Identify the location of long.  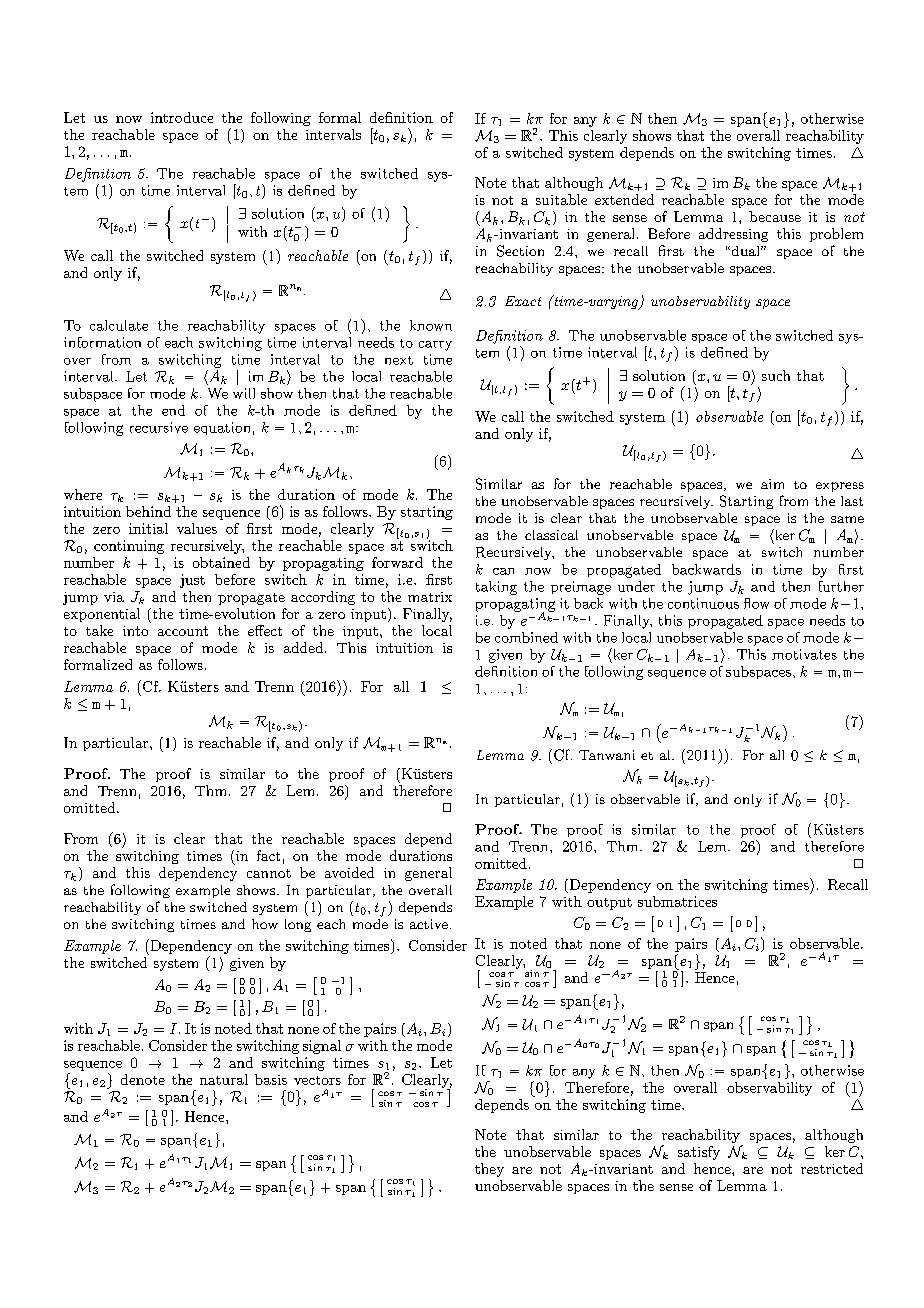
(298, 925).
